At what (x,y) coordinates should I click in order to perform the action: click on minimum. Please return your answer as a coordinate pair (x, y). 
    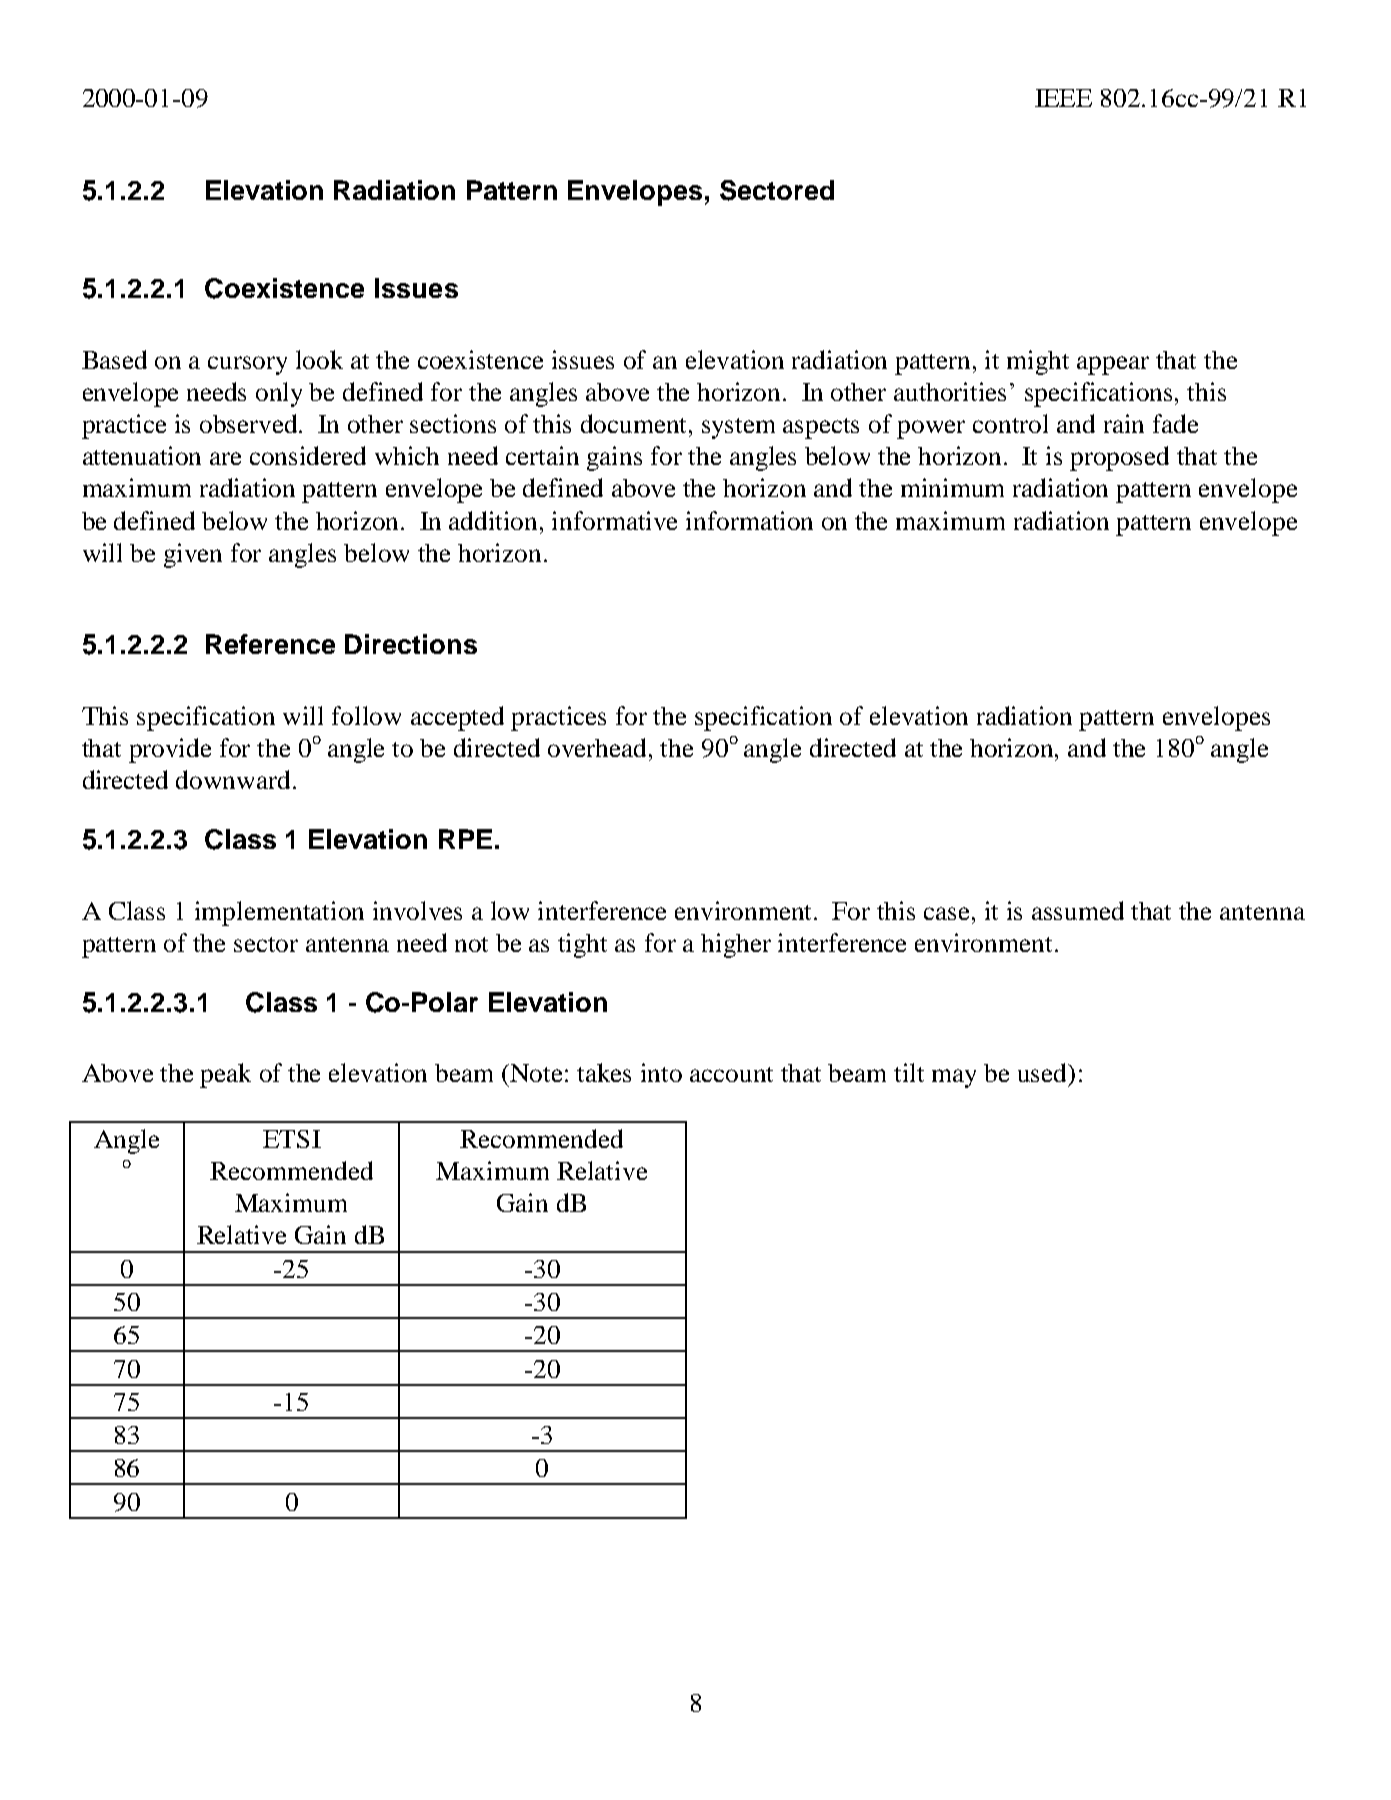
    Looking at the image, I should click on (952, 487).
